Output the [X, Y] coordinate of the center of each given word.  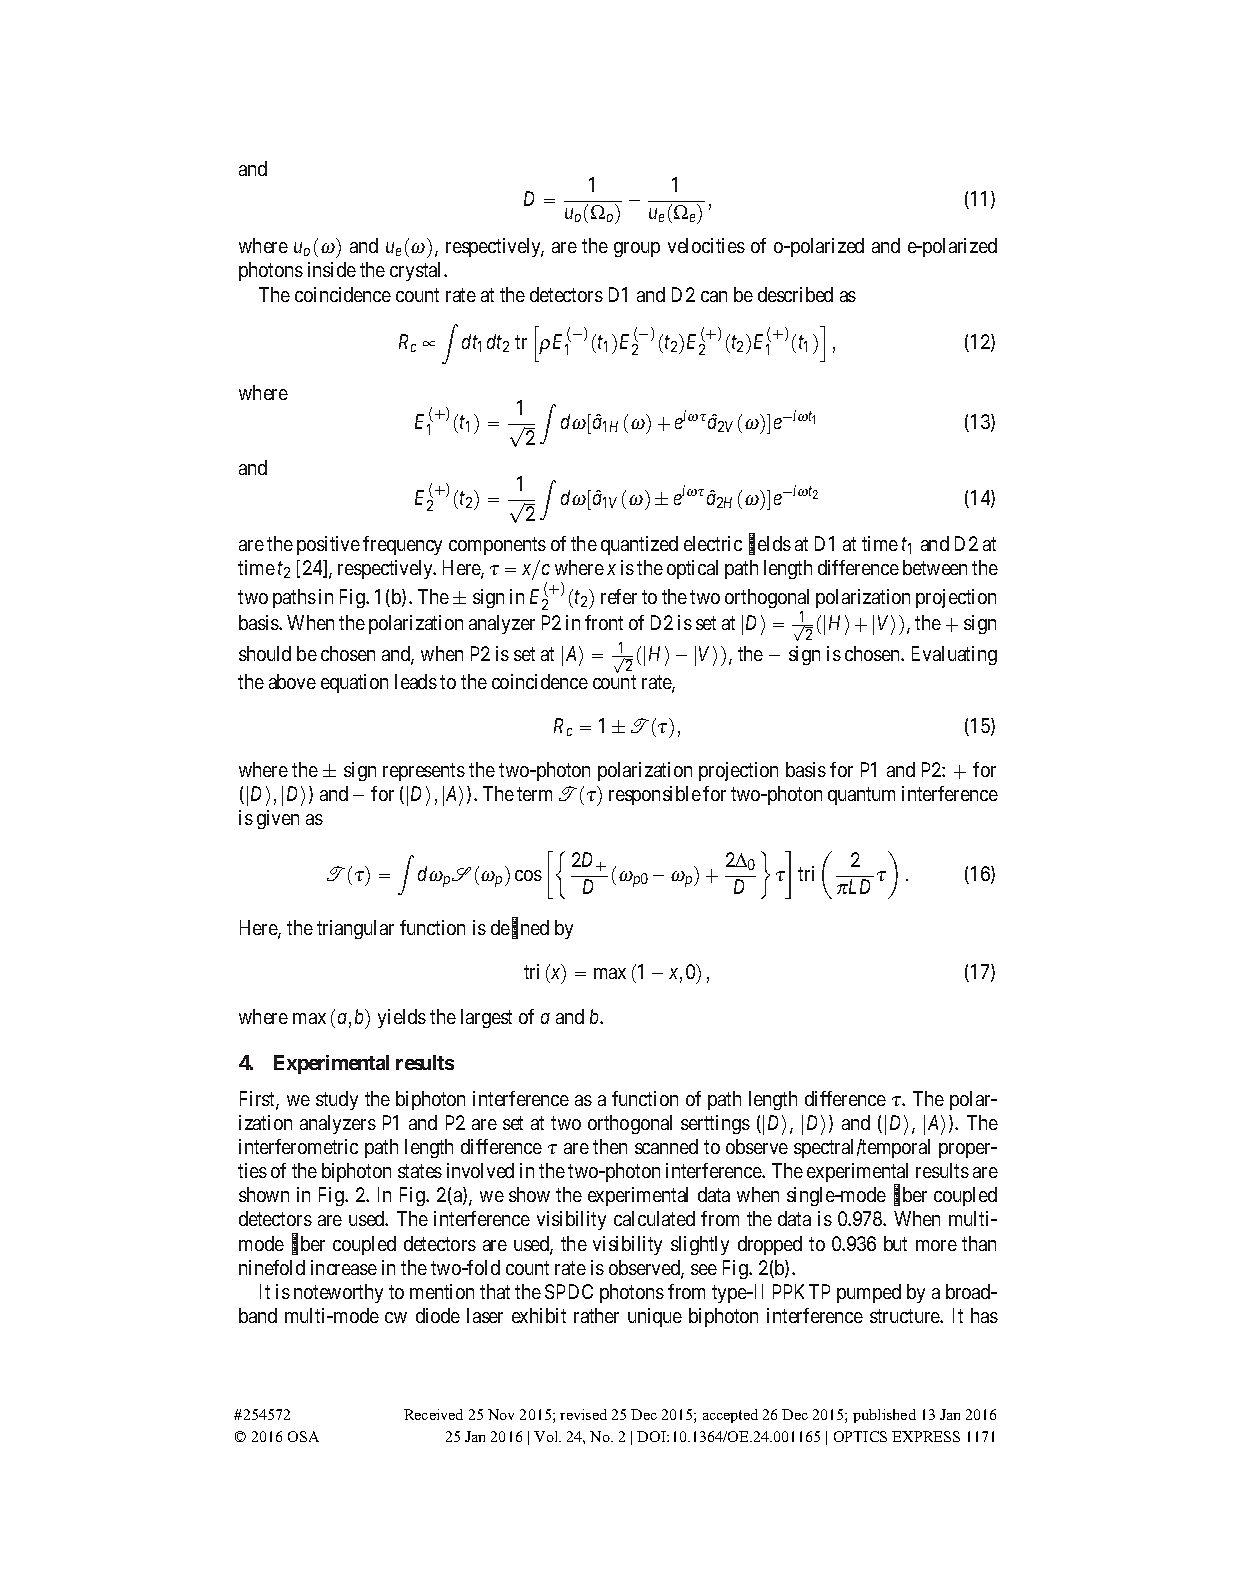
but [895, 1243]
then [610, 1146]
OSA [303, 1436]
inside [332, 269]
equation [354, 683]
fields [770, 544]
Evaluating [954, 655]
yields [402, 1018]
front [604, 622]
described [795, 294]
